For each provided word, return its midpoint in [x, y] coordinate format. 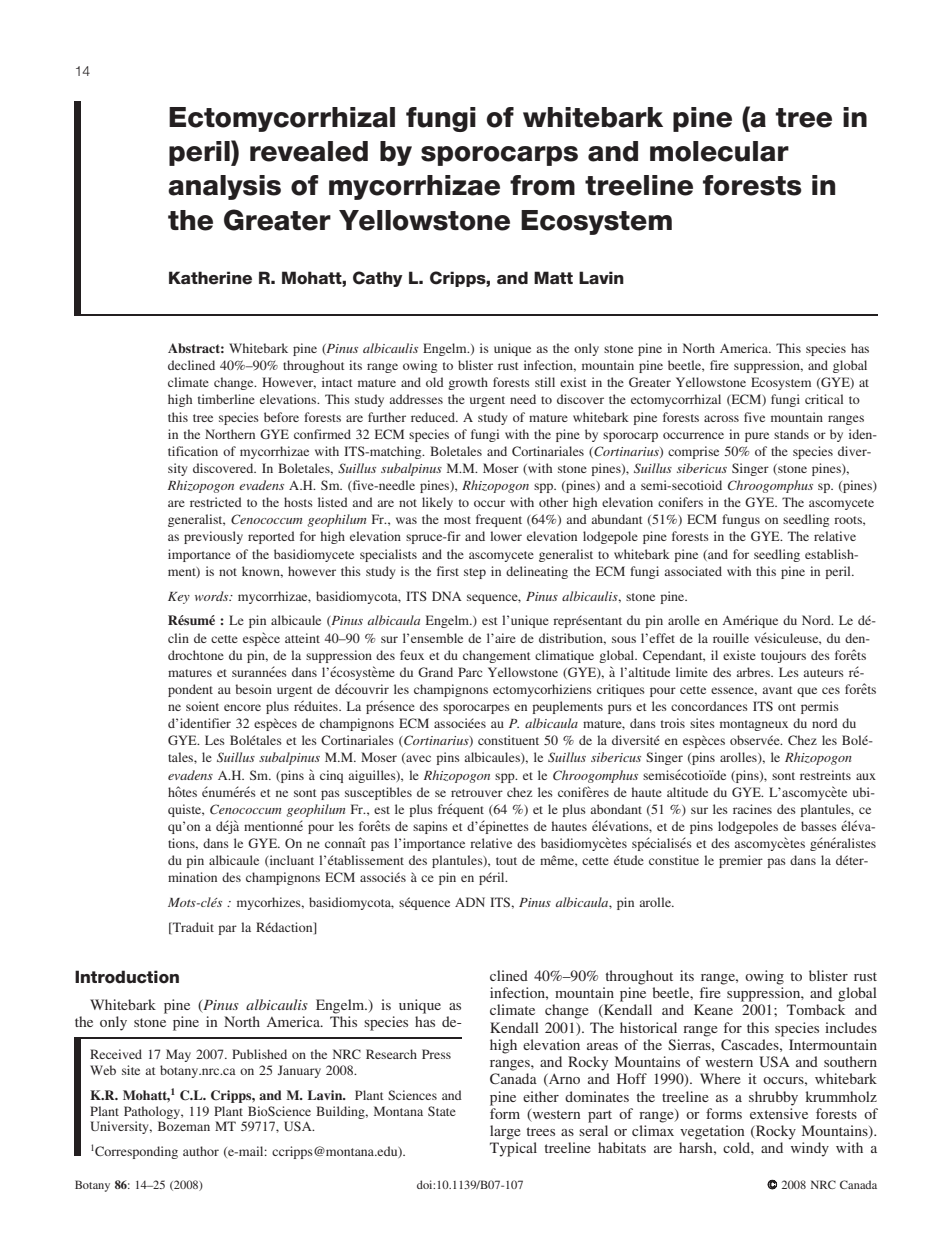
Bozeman [184, 1126]
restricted [216, 502]
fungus [741, 520]
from [542, 185]
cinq [331, 776]
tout [506, 861]
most [457, 520]
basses [819, 826]
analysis [224, 187]
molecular [719, 151]
